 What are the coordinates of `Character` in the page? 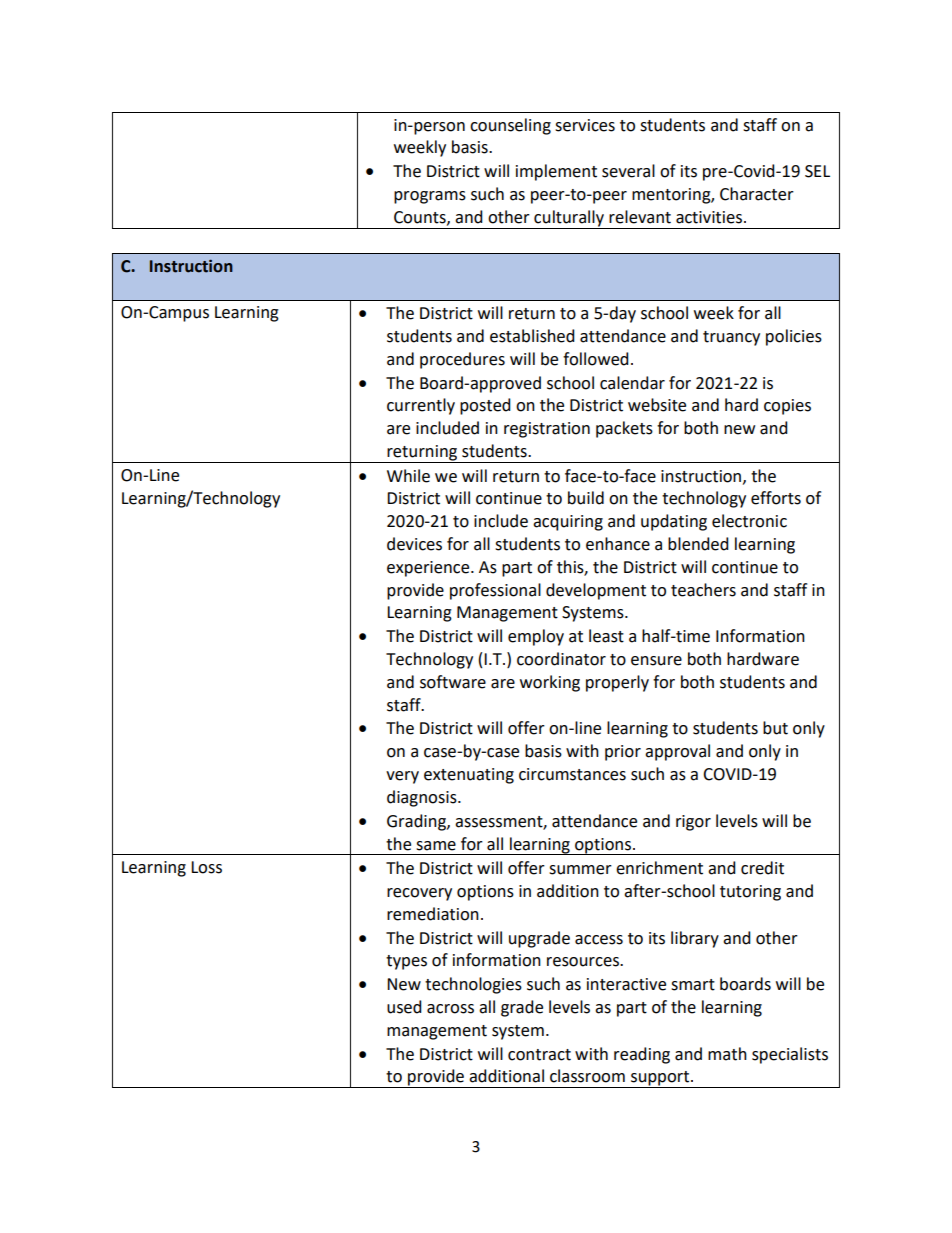 It's located at (757, 194).
